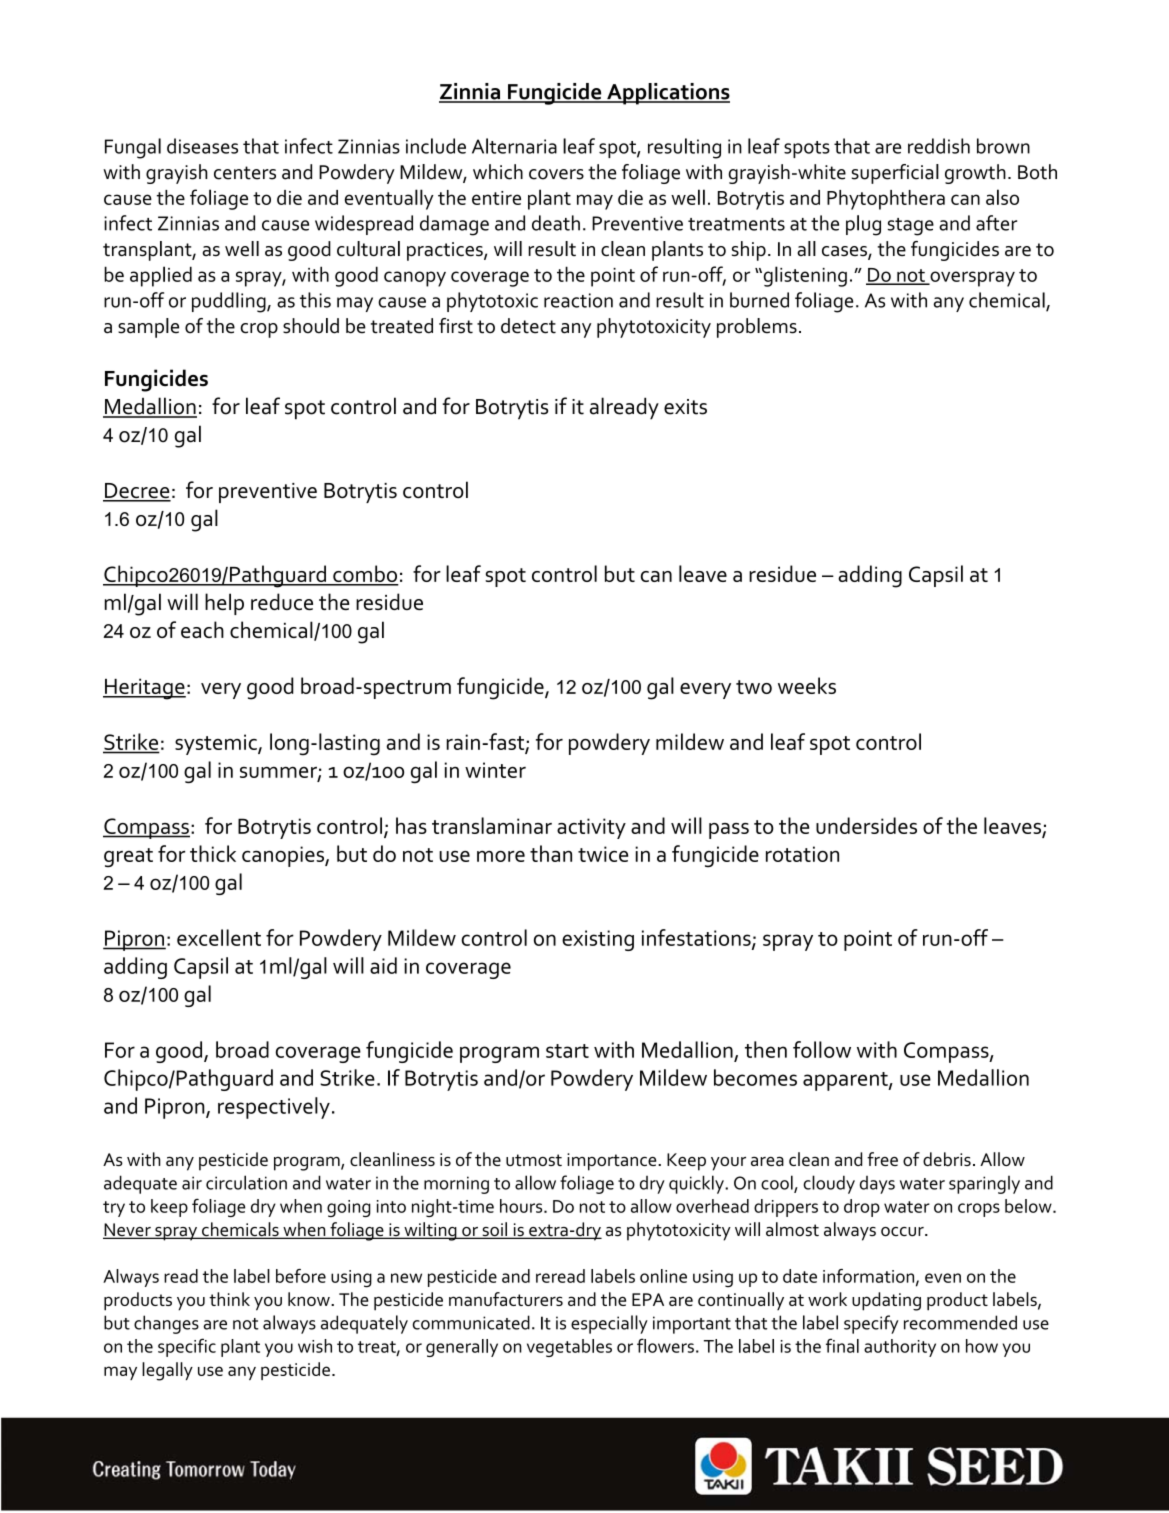 This image has width=1169, height=1513. I want to click on debris, so click(947, 1159).
